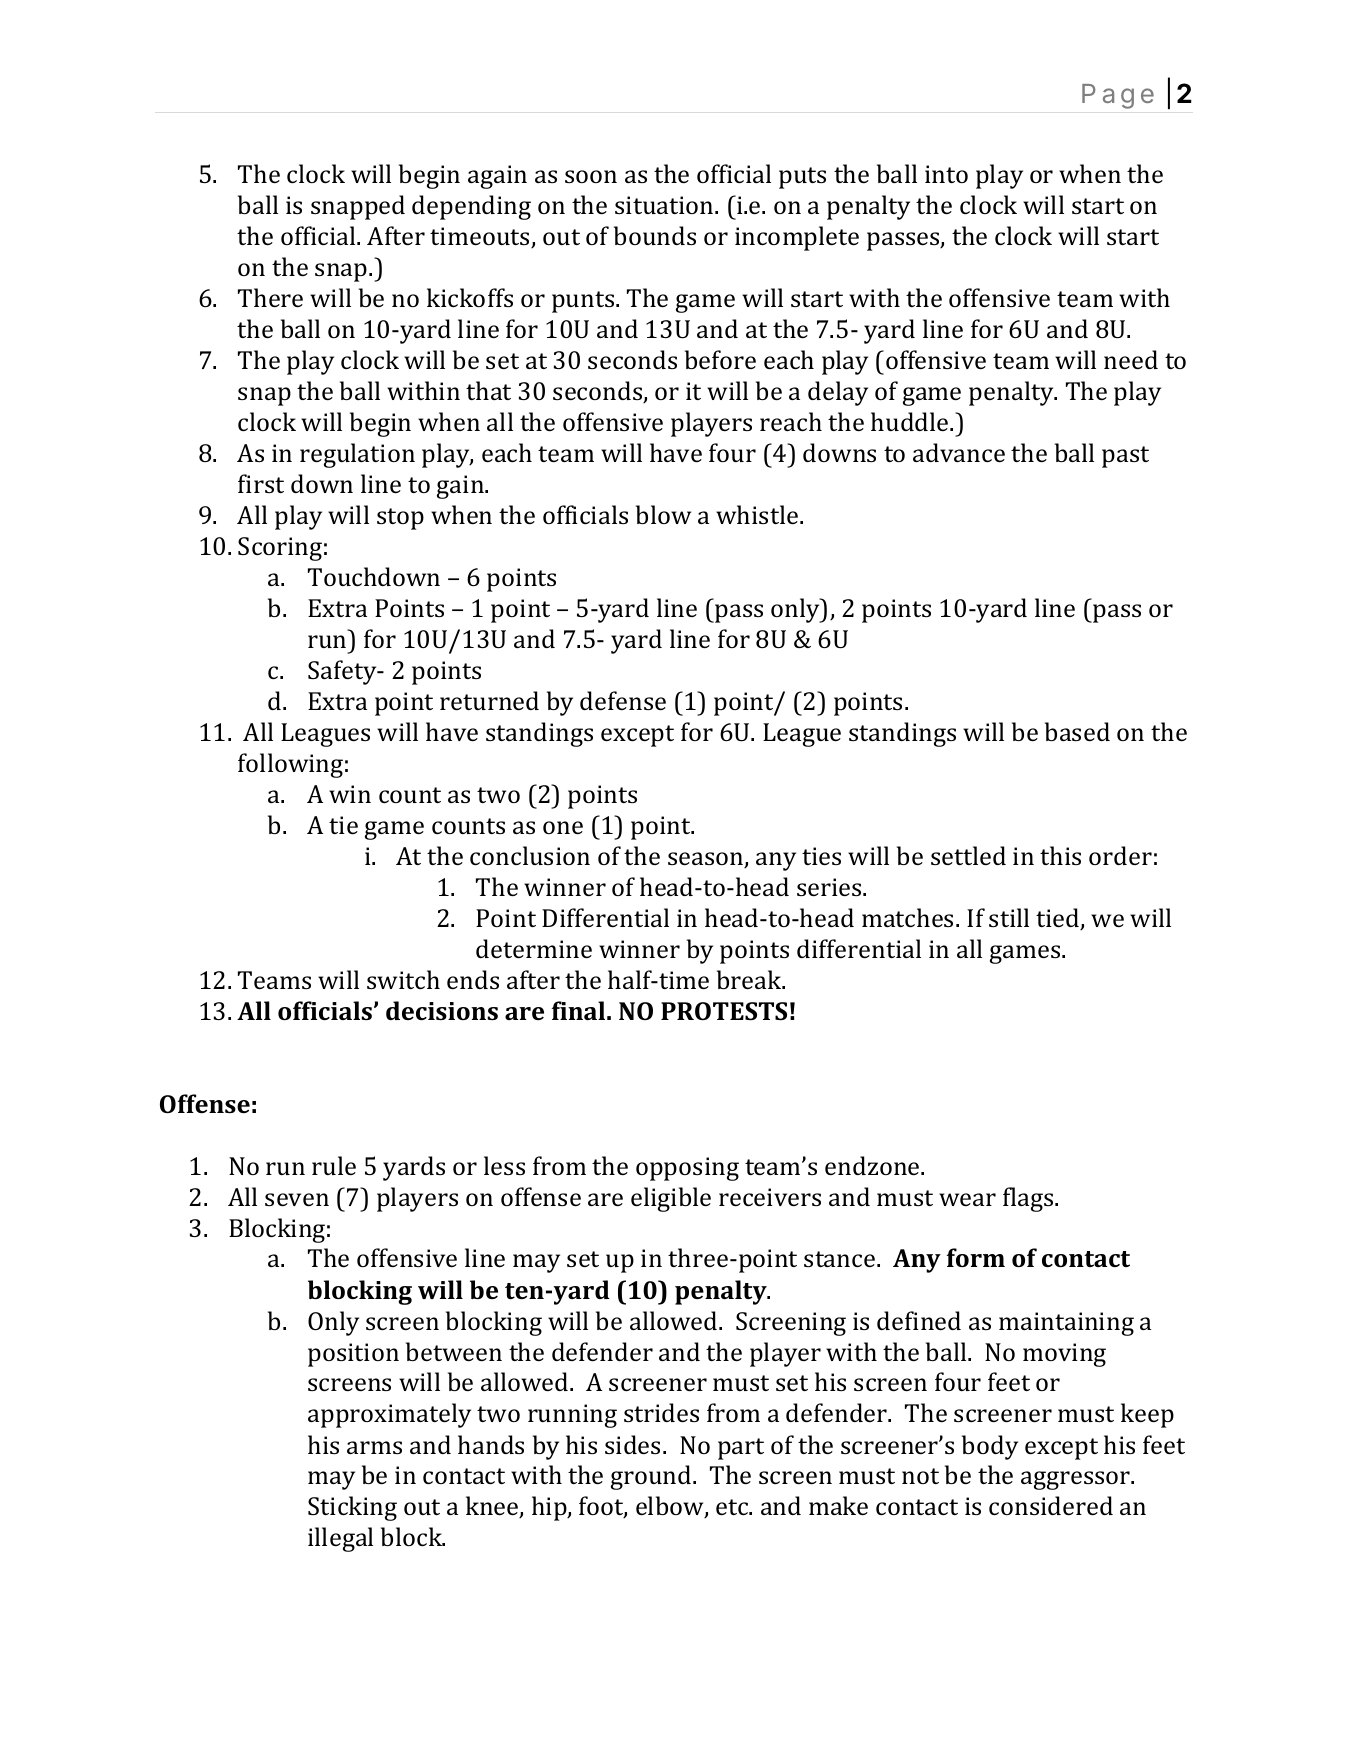 Image resolution: width=1348 pixels, height=1744 pixels. Describe the element at coordinates (665, 205) in the document. I see `situation` at that location.
